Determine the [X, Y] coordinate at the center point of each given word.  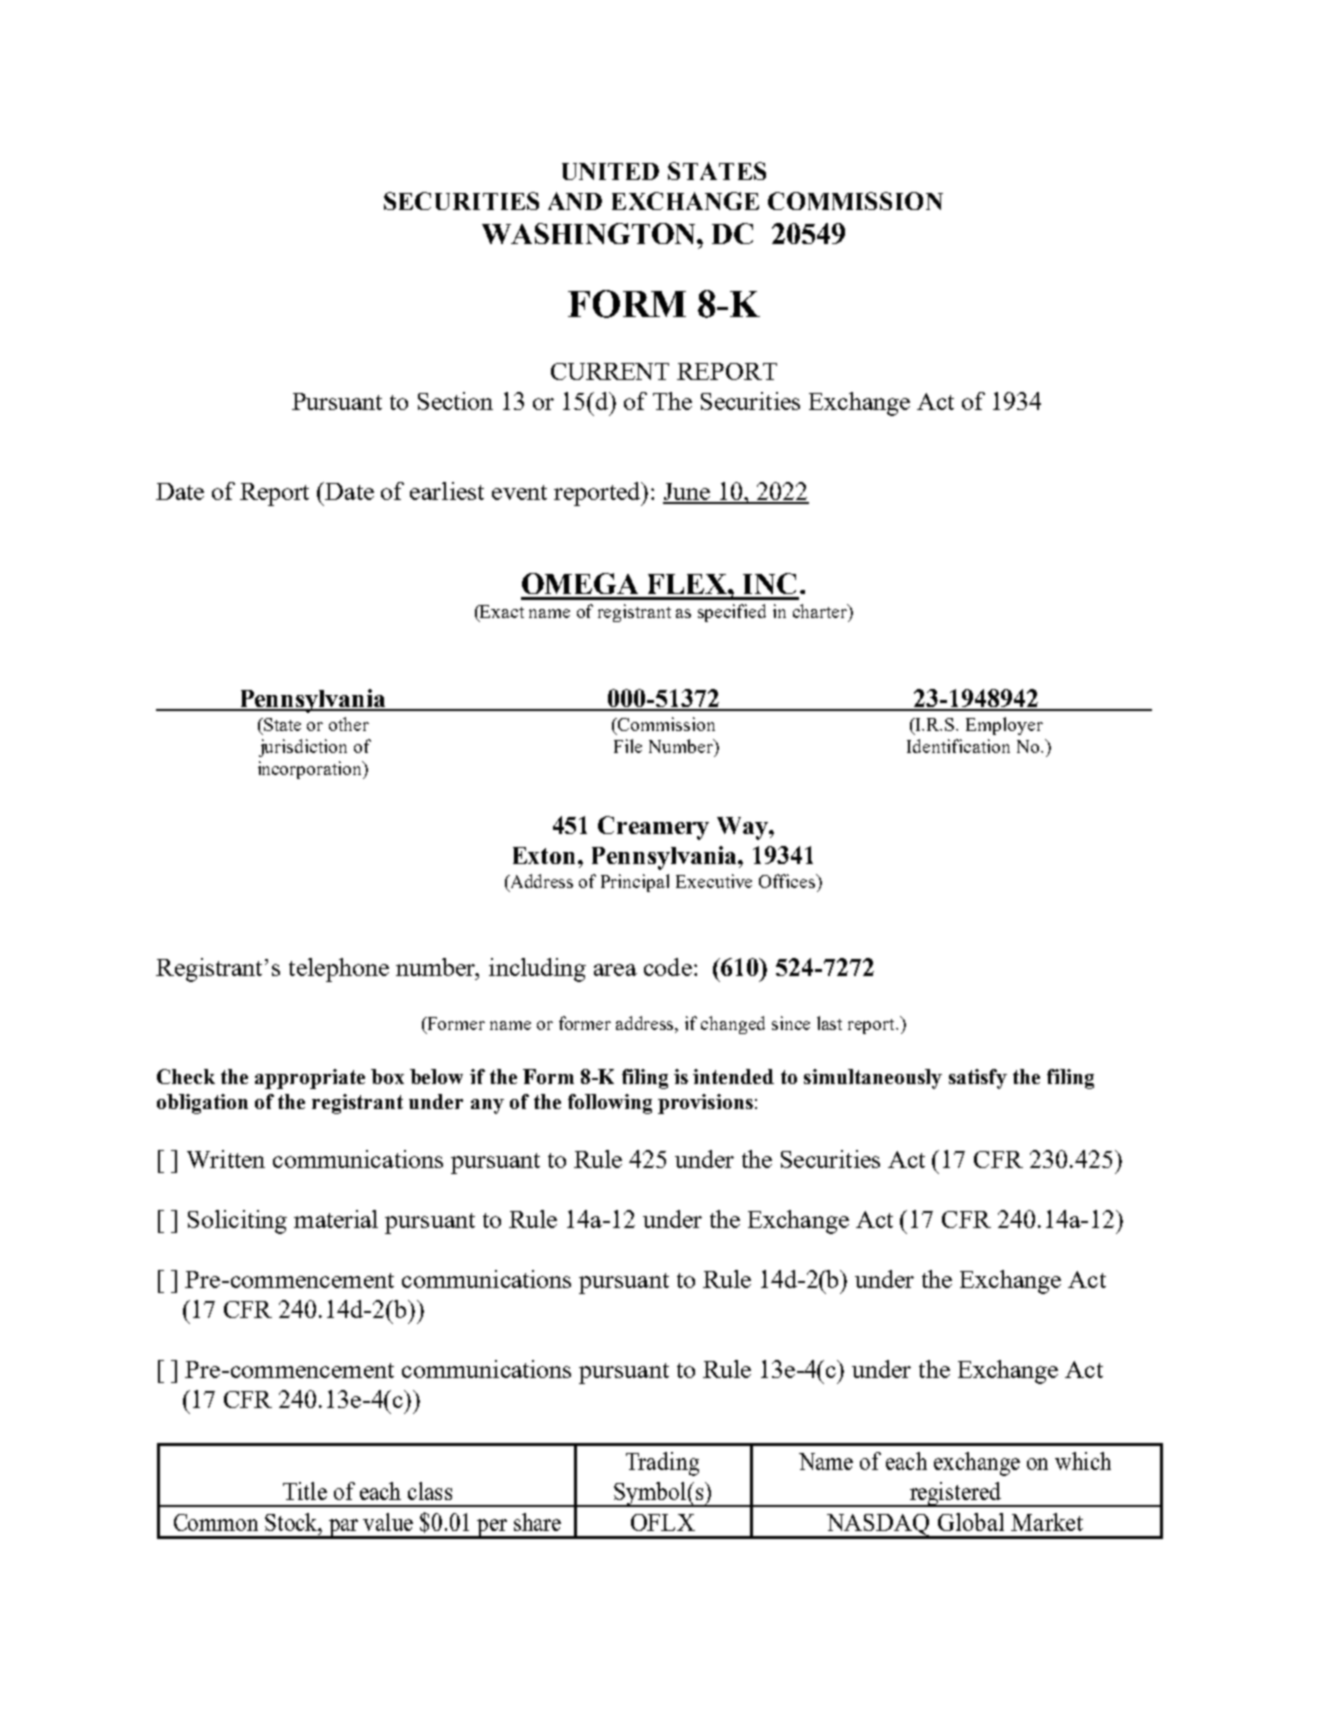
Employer [1004, 726]
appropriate [310, 1079]
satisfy [978, 1079]
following [610, 1104]
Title [305, 1491]
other [349, 724]
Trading [662, 1464]
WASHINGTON [590, 233]
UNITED [610, 171]
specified [732, 613]
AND [575, 201]
